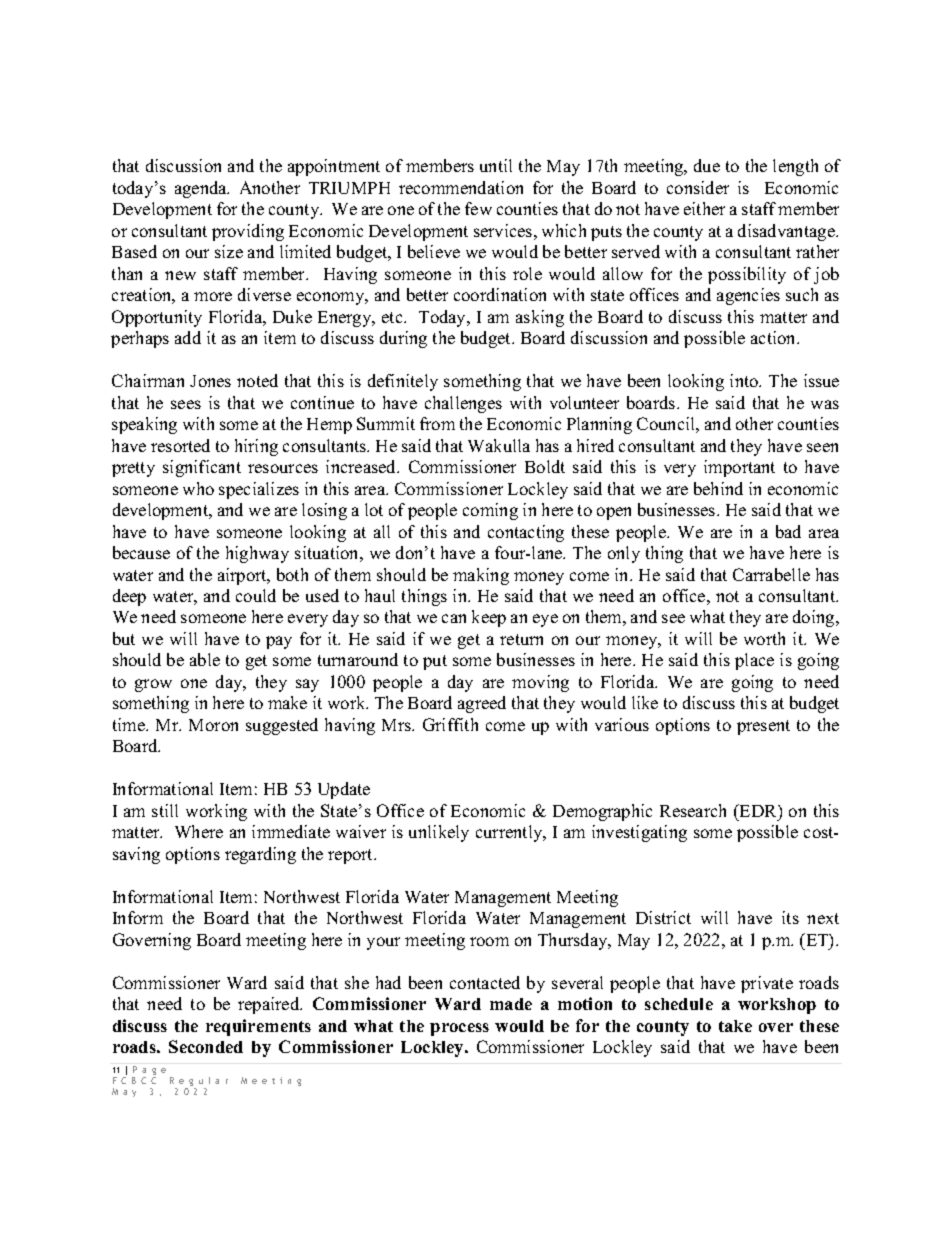  Describe the element at coordinates (745, 380) in the screenshot. I see `into` at that location.
